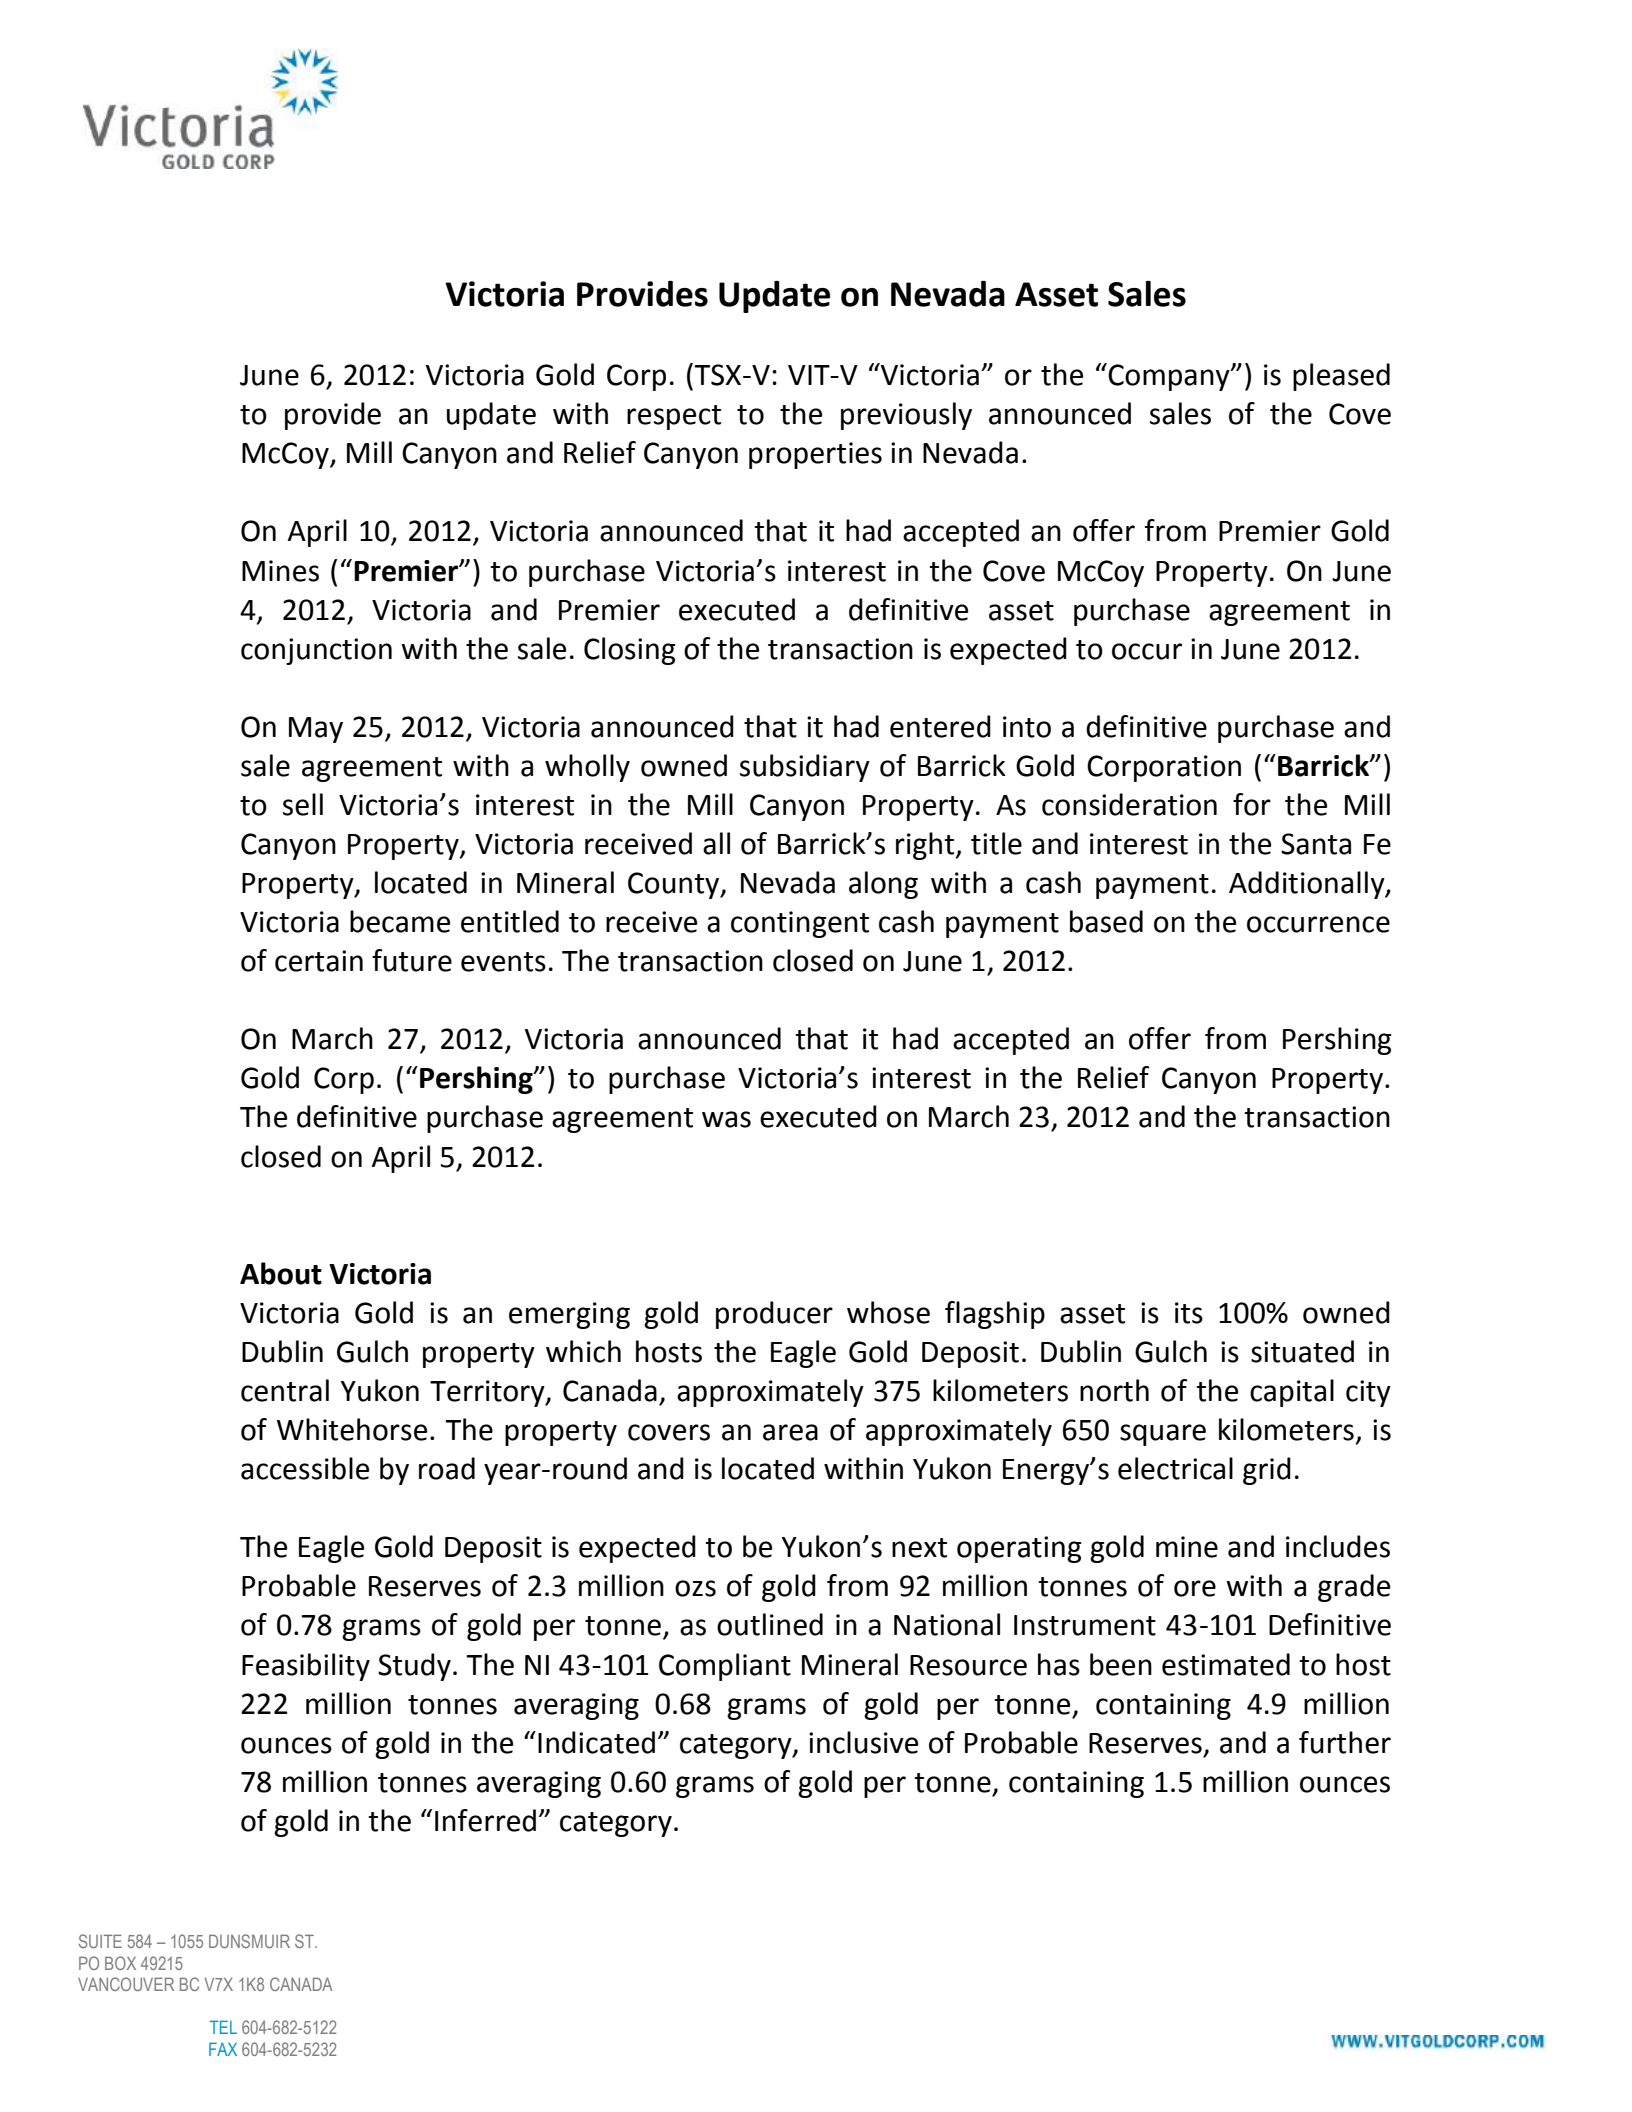  I want to click on Inferred, so click(485, 1820).
